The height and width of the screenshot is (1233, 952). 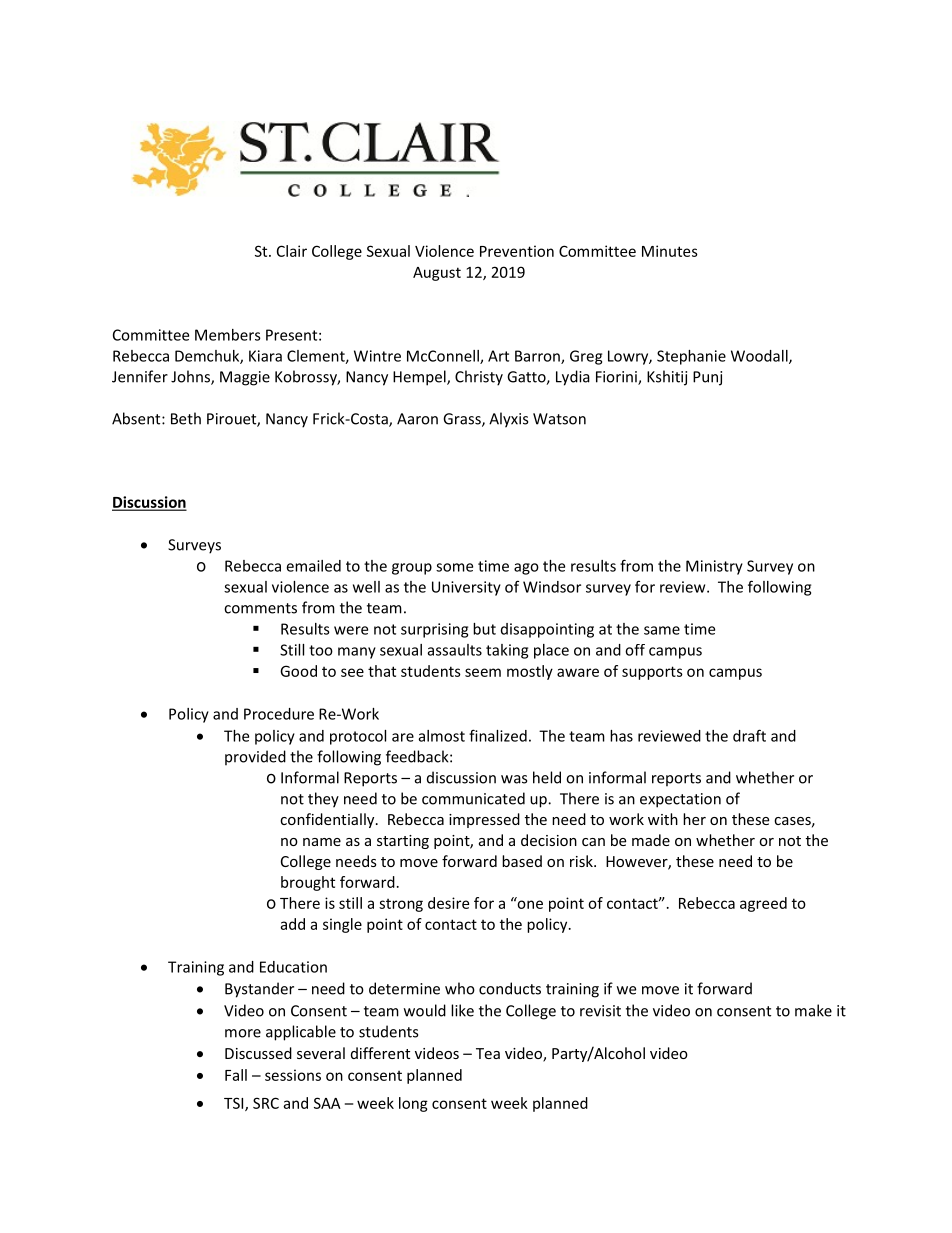 What do you see at coordinates (763, 904) in the screenshot?
I see `agreed` at bounding box center [763, 904].
